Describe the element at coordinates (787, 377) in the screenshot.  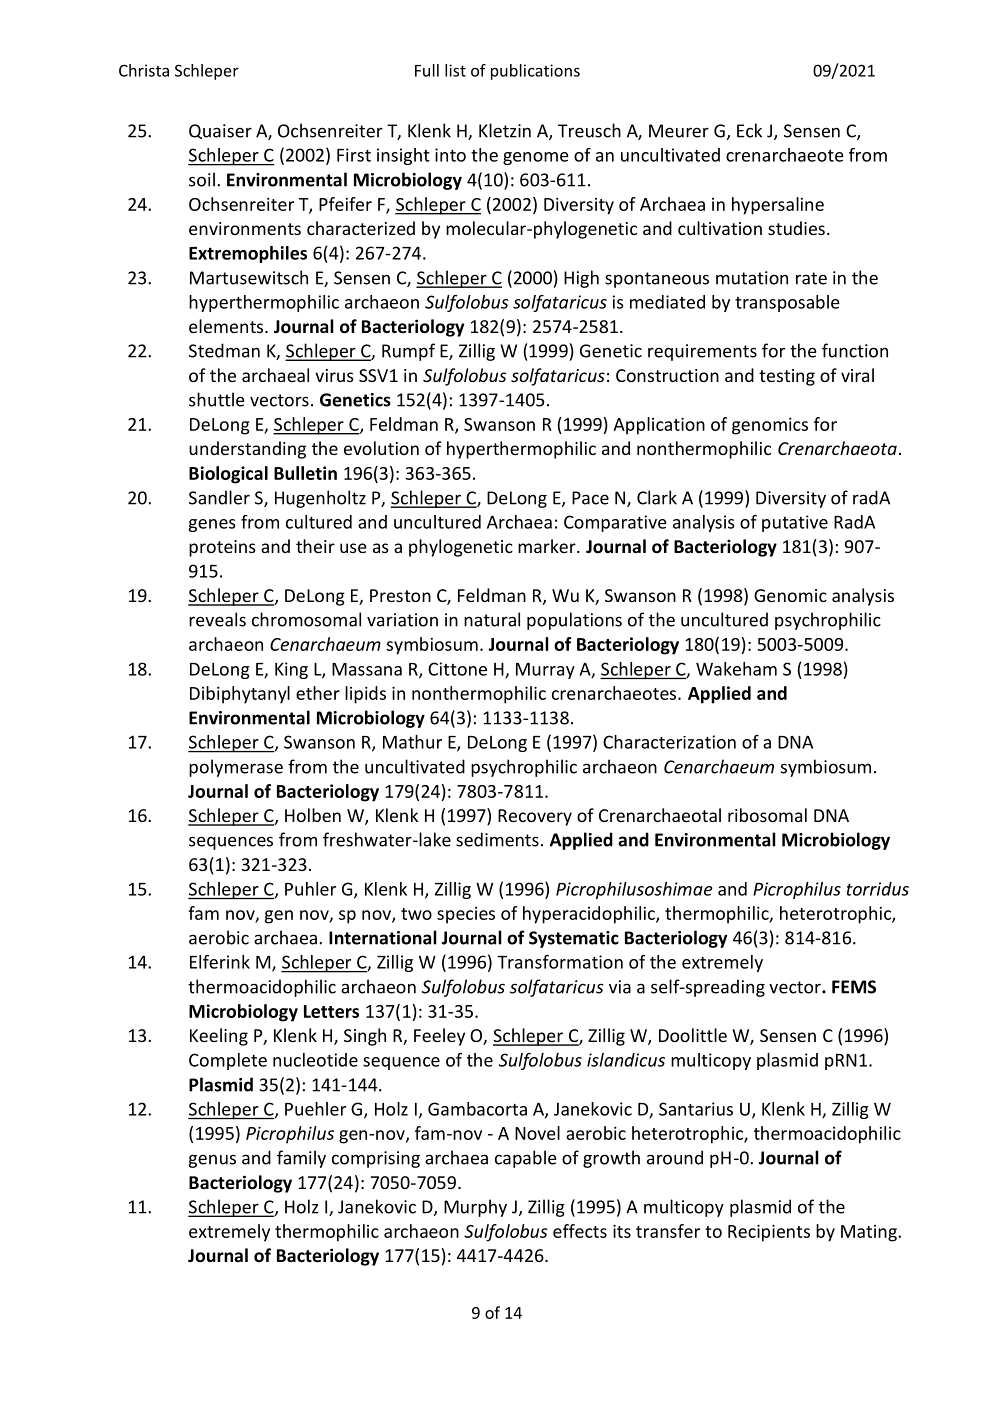
I see `testing` at that location.
